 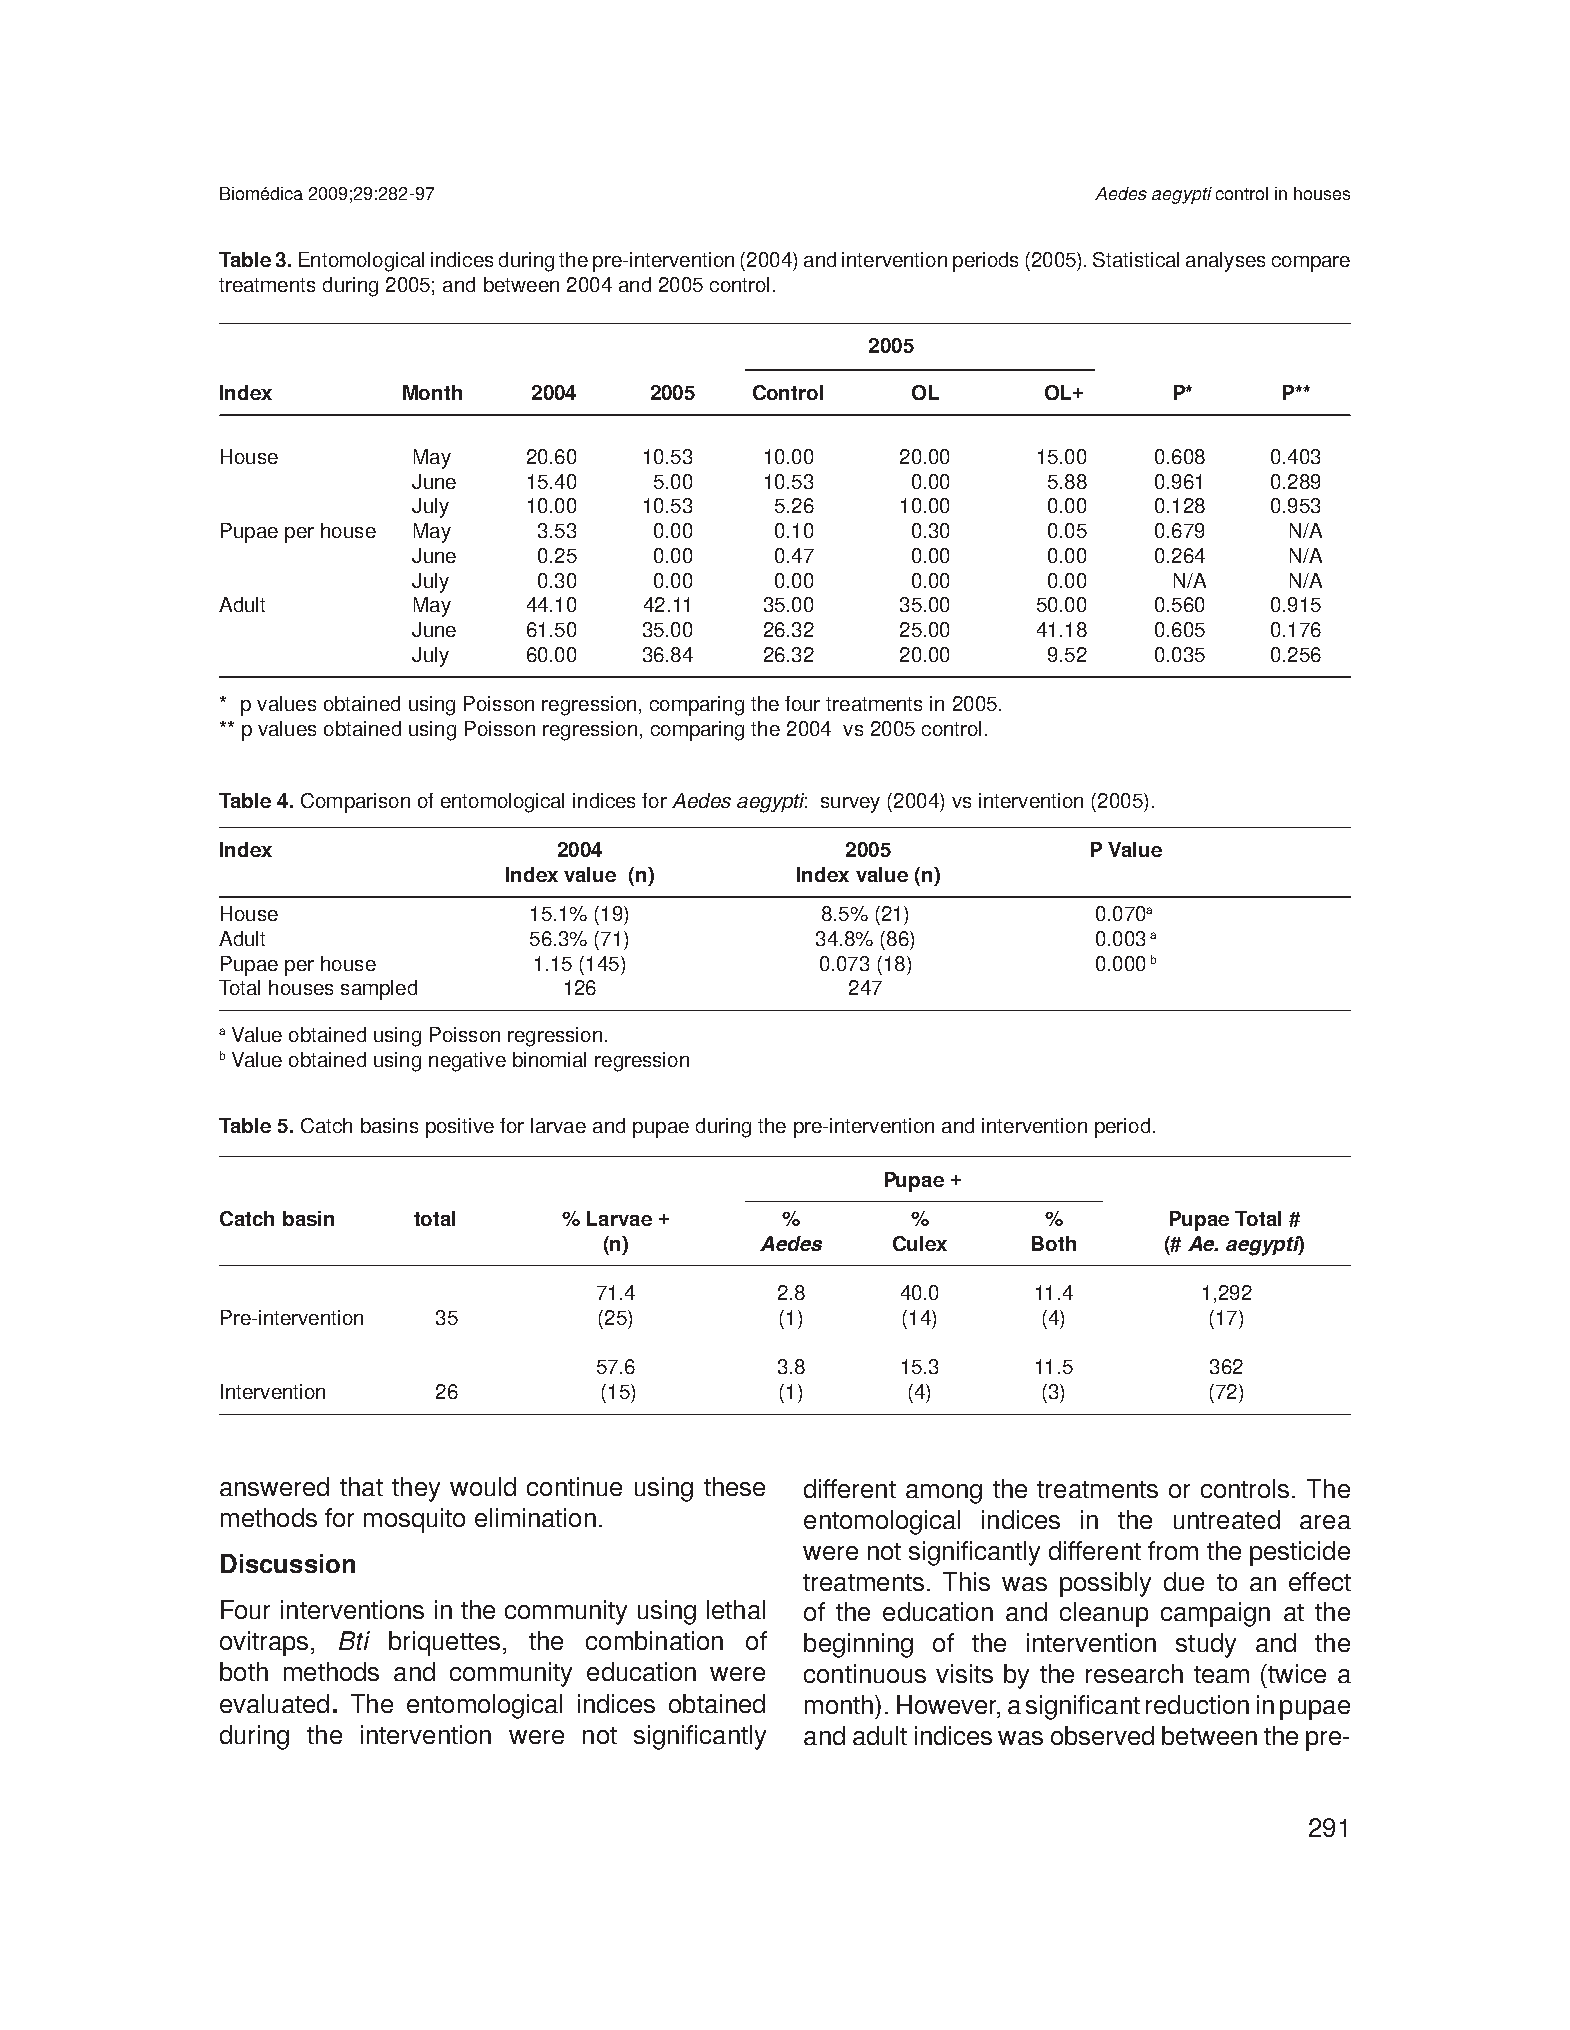 What do you see at coordinates (467, 1062) in the document?
I see `negative` at bounding box center [467, 1062].
